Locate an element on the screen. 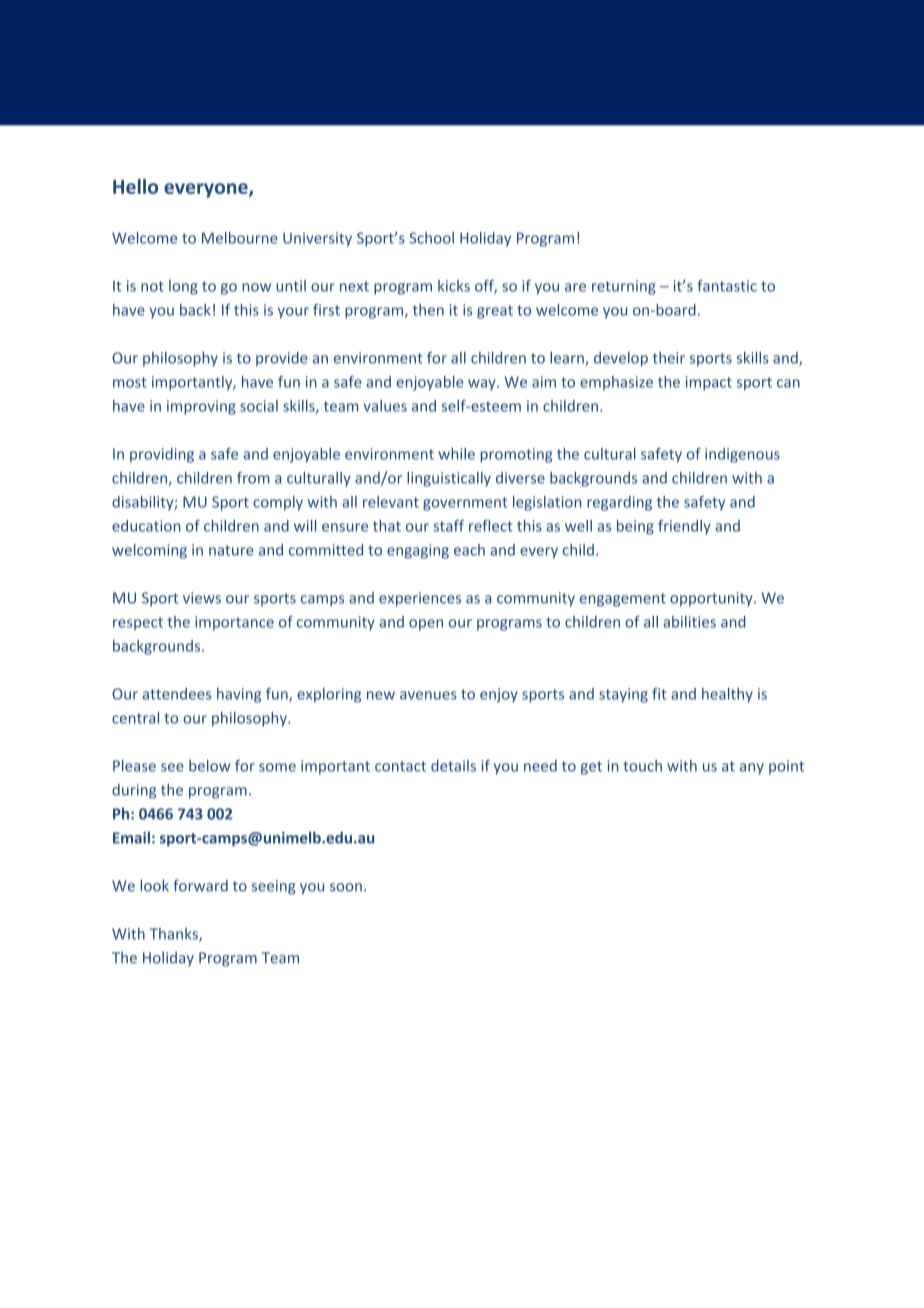 The height and width of the screenshot is (1308, 924). any is located at coordinates (752, 769).
